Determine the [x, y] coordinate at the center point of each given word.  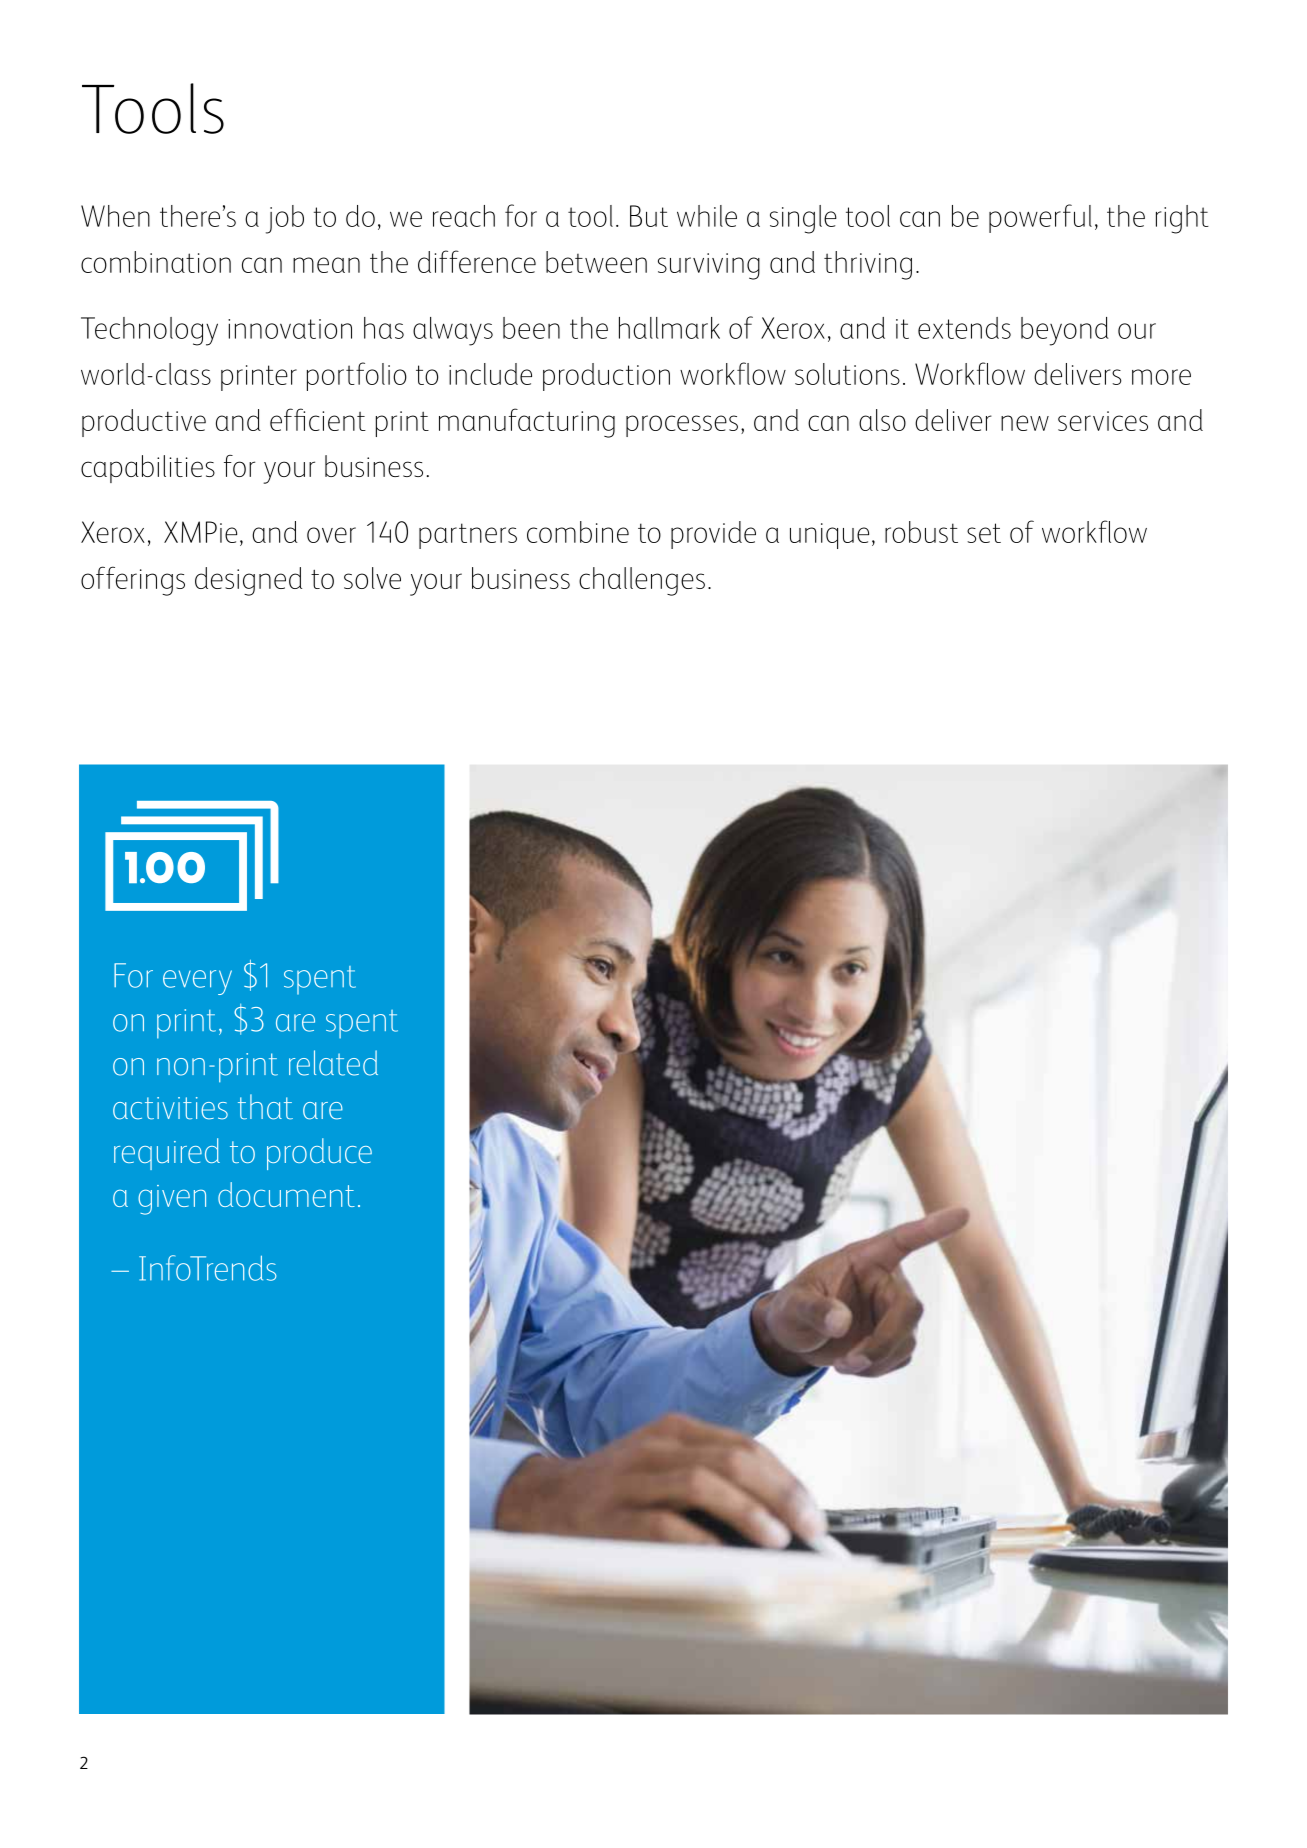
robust [921, 532]
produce [319, 1154]
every [197, 982]
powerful [1040, 218]
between [596, 262]
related [333, 1063]
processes [682, 426]
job [285, 219]
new [1025, 423]
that [265, 1107]
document [286, 1194]
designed [248, 581]
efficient [318, 419]
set [984, 533]
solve [372, 578]
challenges [642, 581]
